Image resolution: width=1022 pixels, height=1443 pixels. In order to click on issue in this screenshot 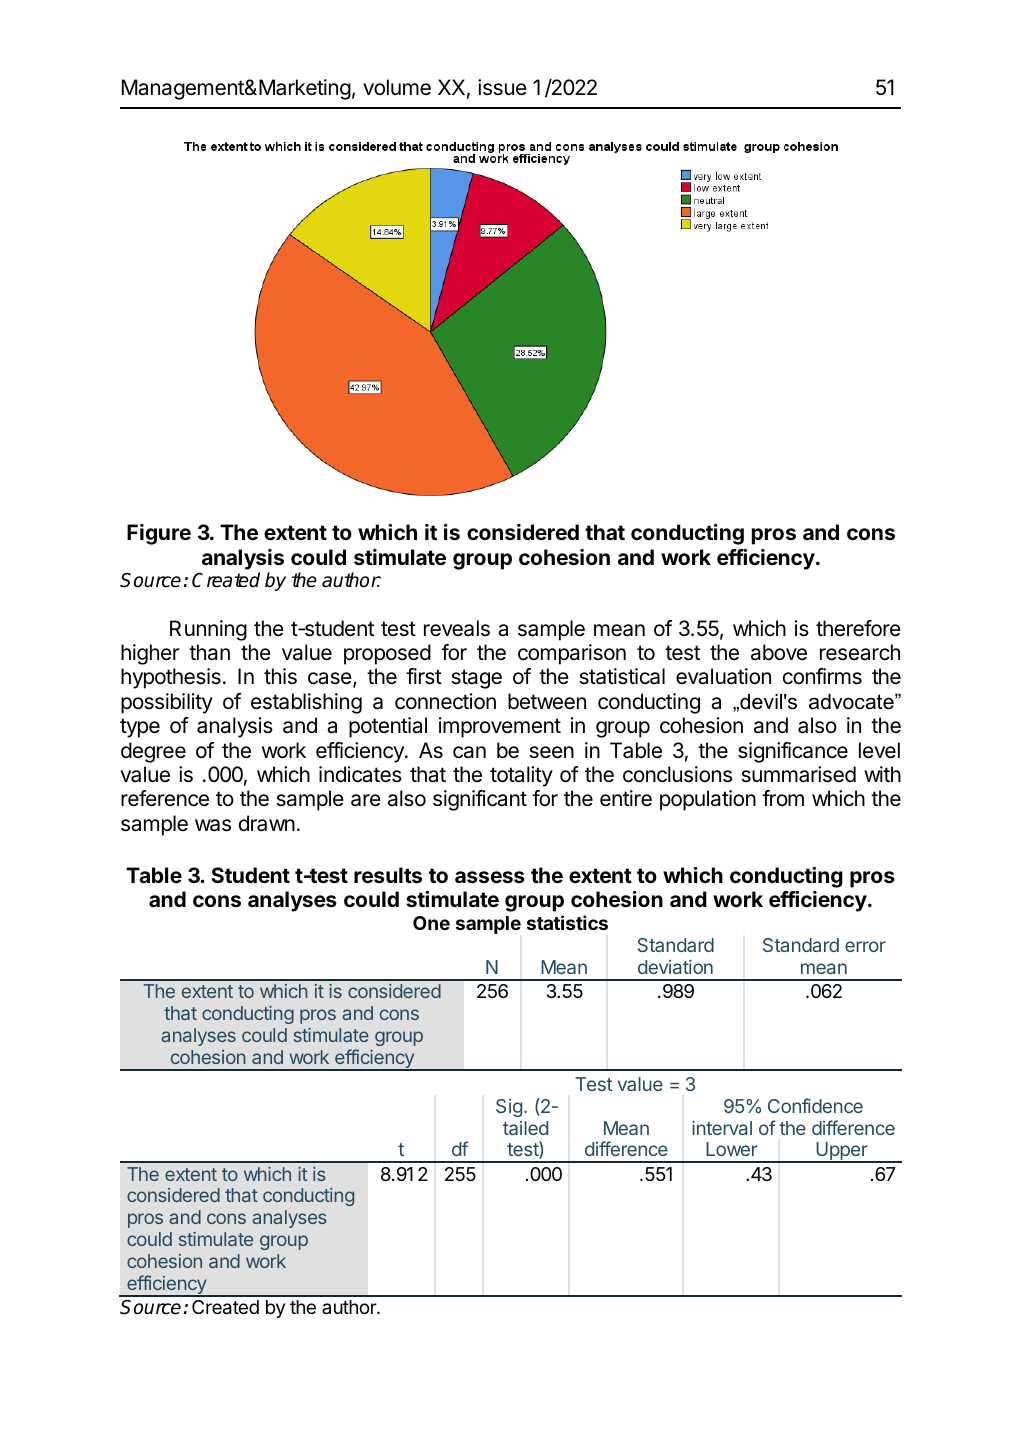, I will do `click(502, 87)`.
